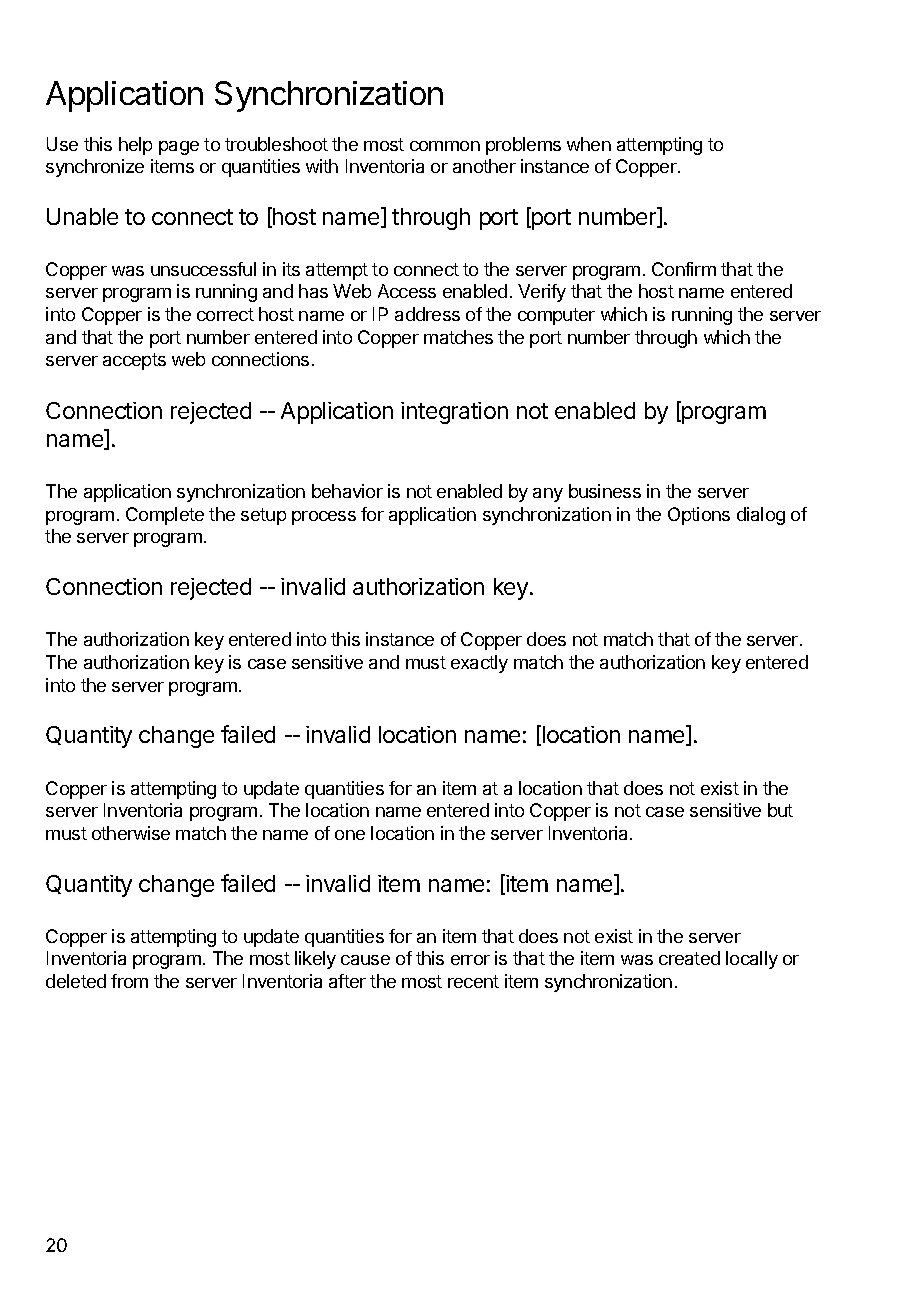 This image has height=1293, width=924. I want to click on process, so click(324, 518).
